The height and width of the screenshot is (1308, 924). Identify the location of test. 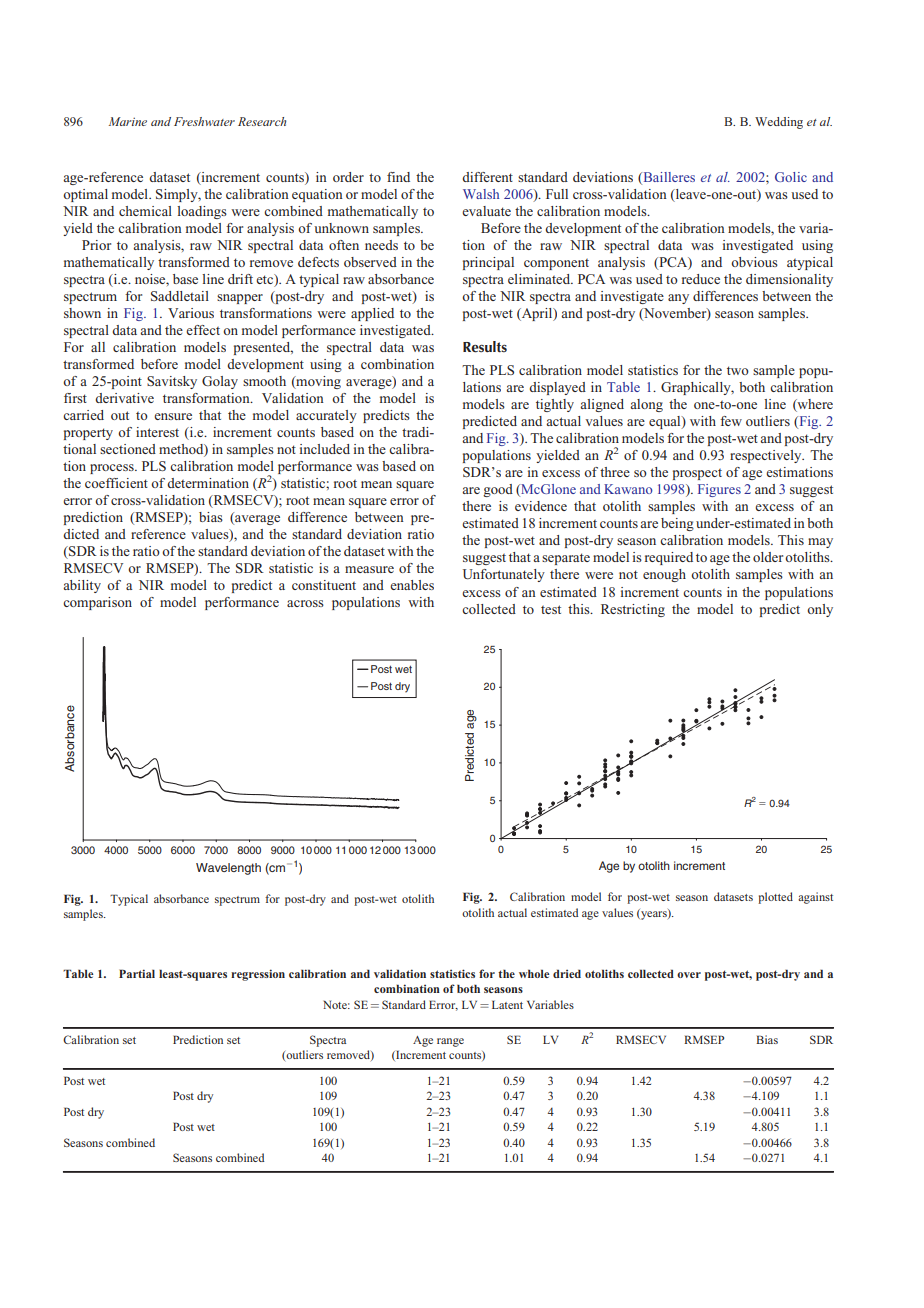
(551, 609).
